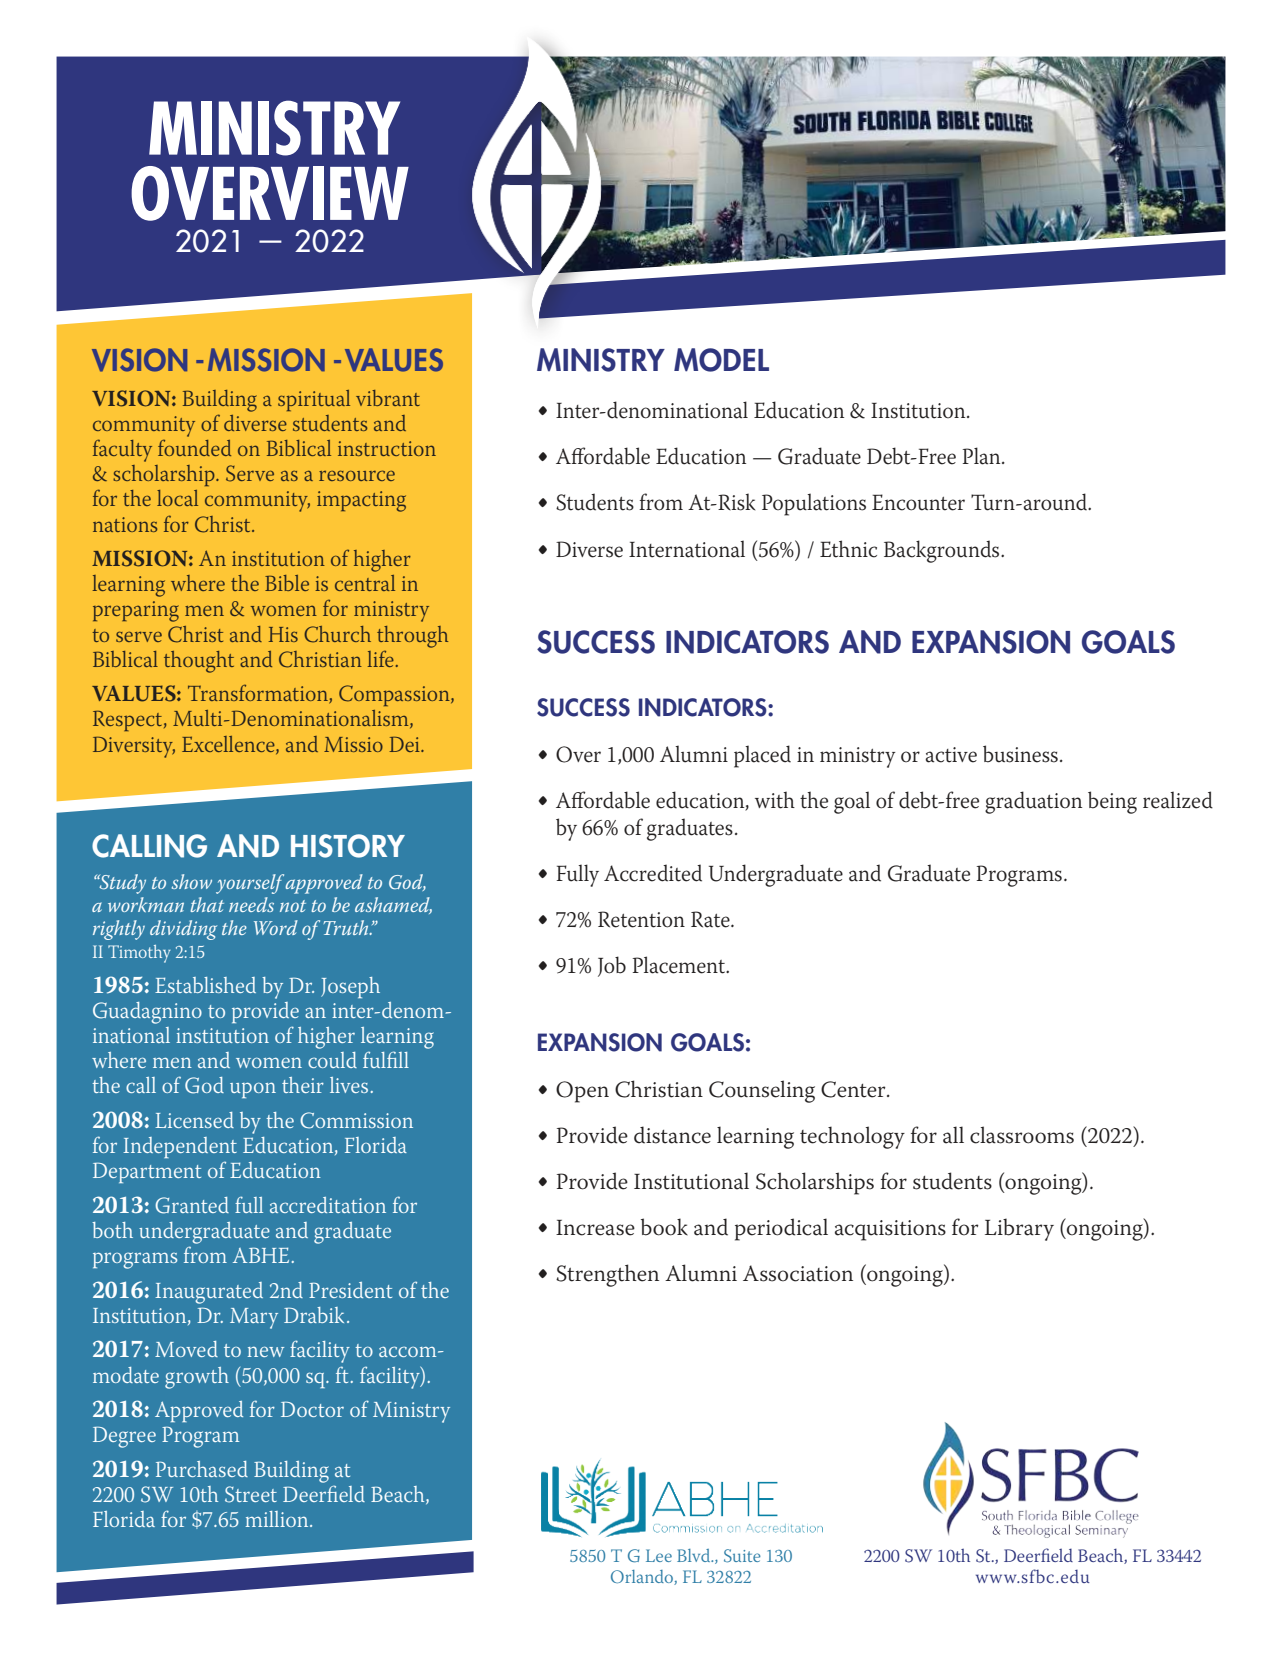 This document has width=1282, height=1659. Describe the element at coordinates (742, 1556) in the document. I see `Suite` at that location.
